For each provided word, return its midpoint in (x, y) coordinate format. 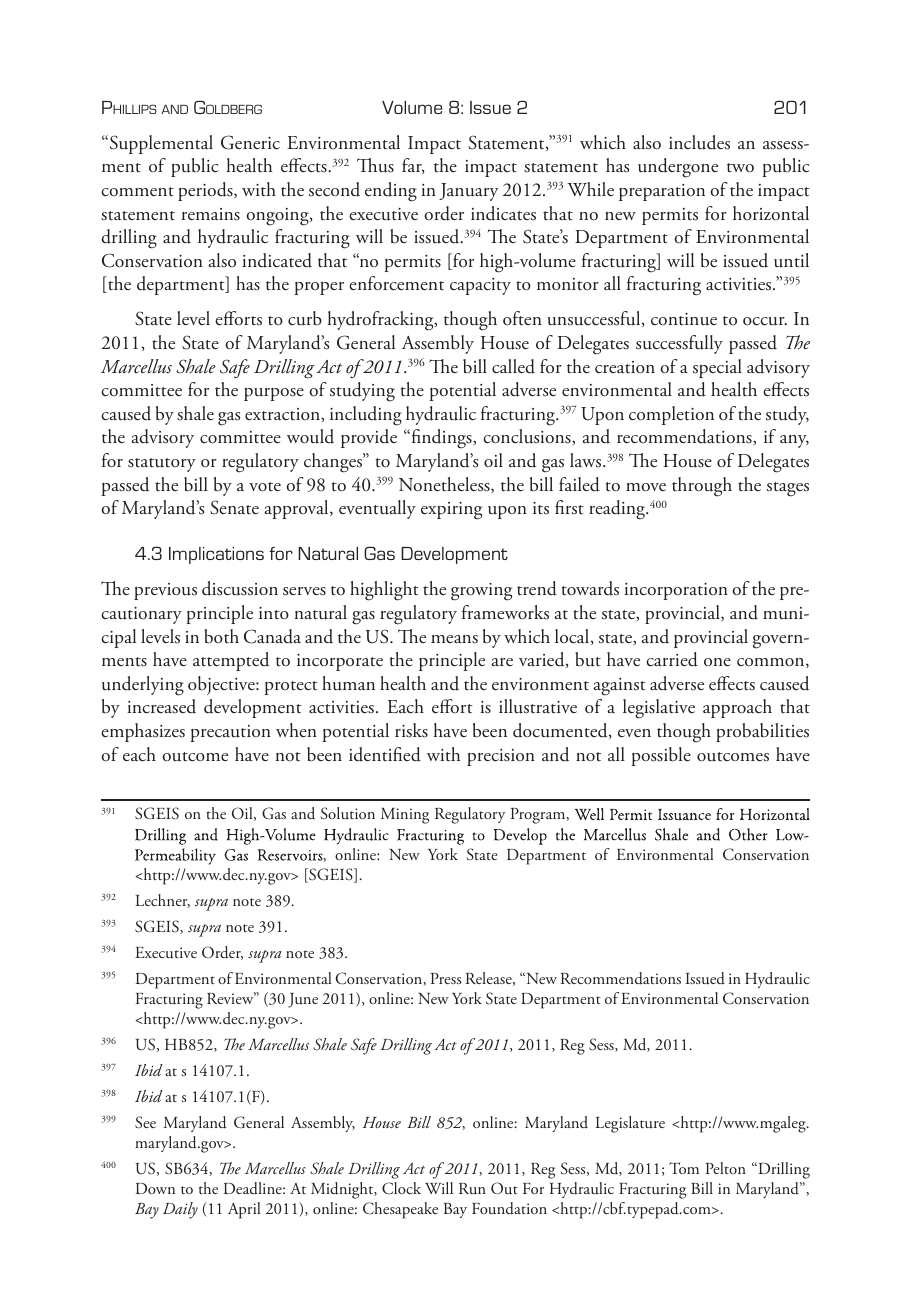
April (244, 1210)
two (740, 168)
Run (472, 1189)
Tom (684, 1168)
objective (222, 685)
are (502, 662)
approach (737, 708)
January (469, 192)
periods (206, 191)
